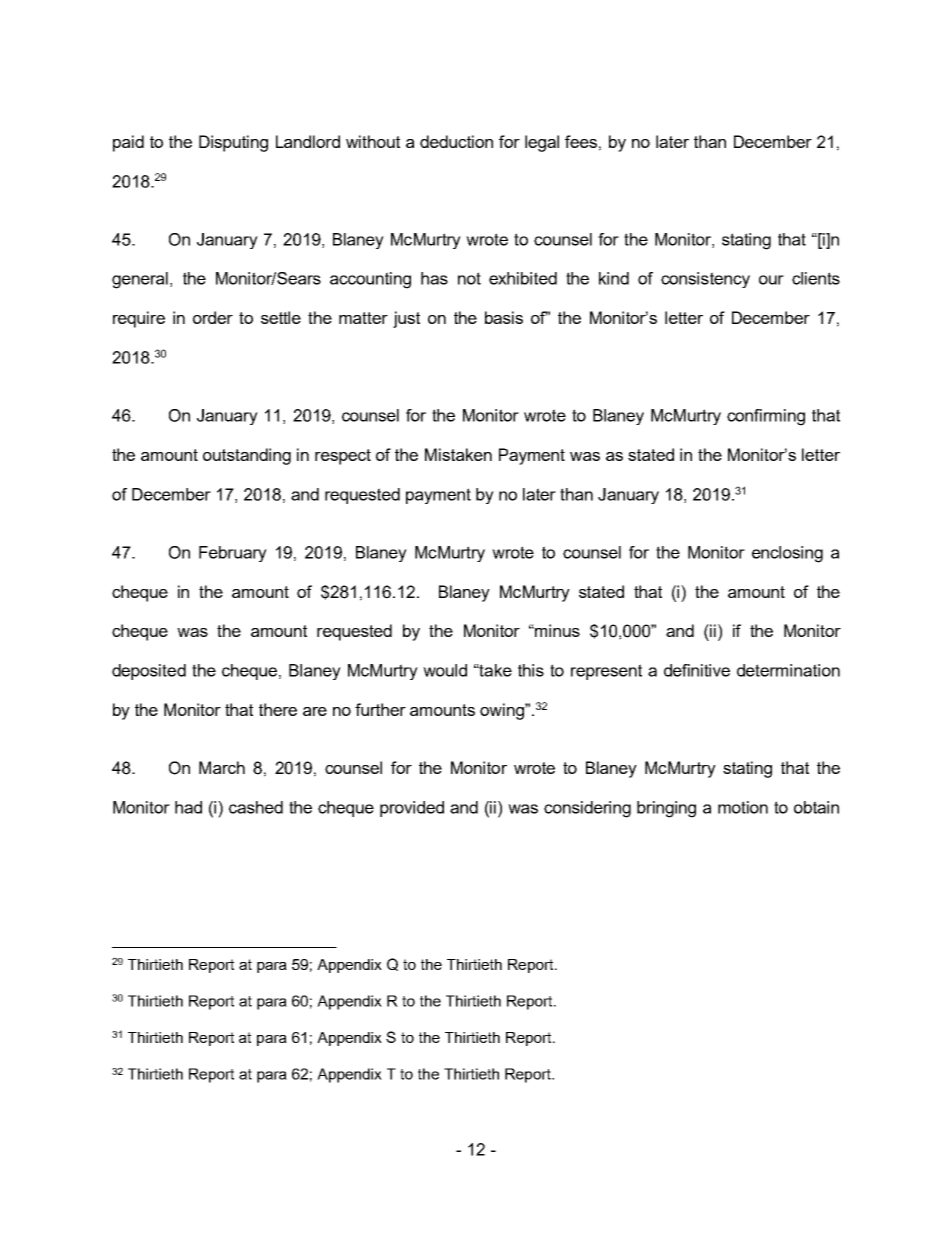 The image size is (952, 1233). What do you see at coordinates (233, 143) in the image?
I see `Disputing` at bounding box center [233, 143].
